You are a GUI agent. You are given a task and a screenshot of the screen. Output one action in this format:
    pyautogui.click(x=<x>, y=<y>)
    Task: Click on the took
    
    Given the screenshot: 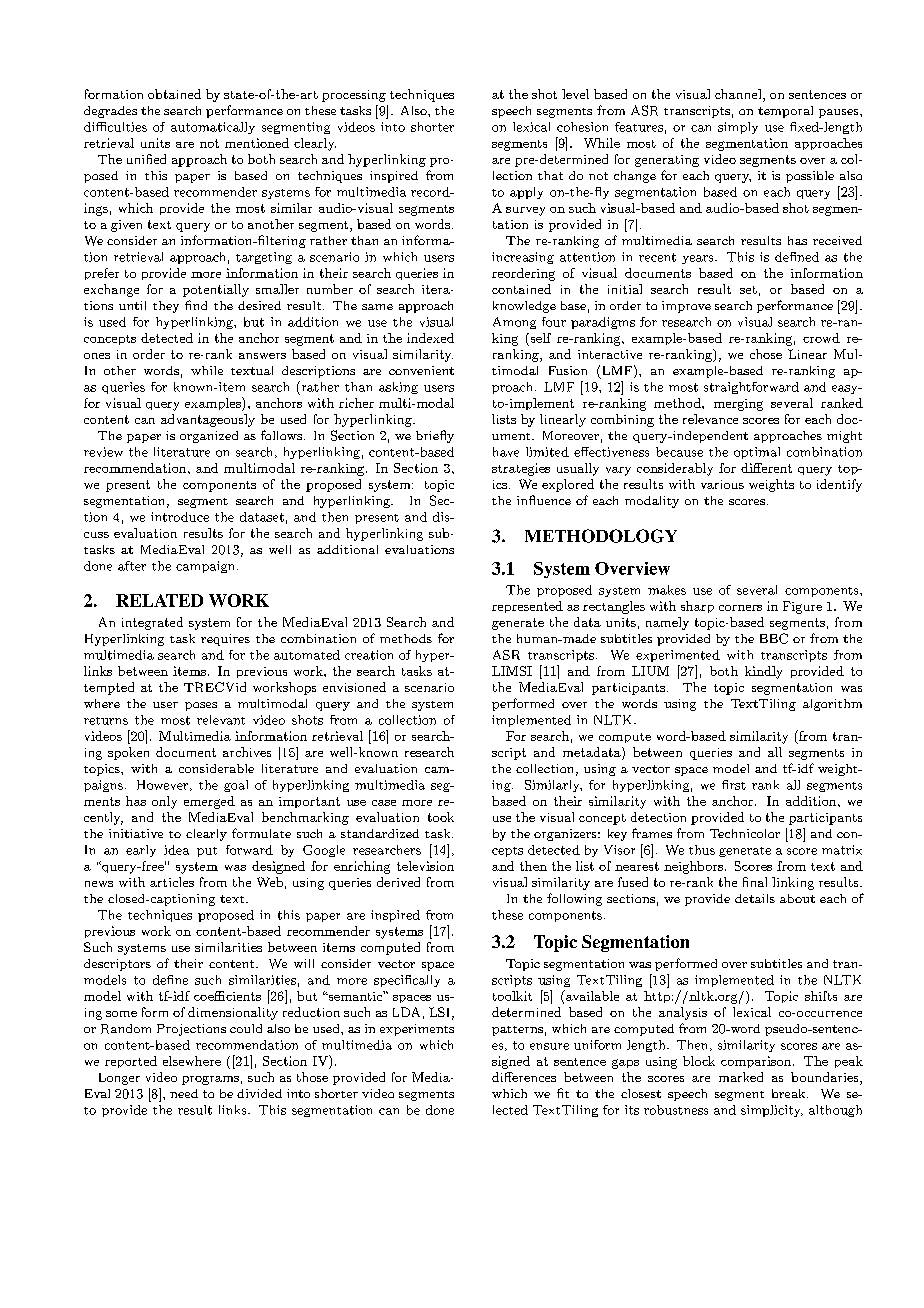 What is the action you would take?
    pyautogui.click(x=441, y=817)
